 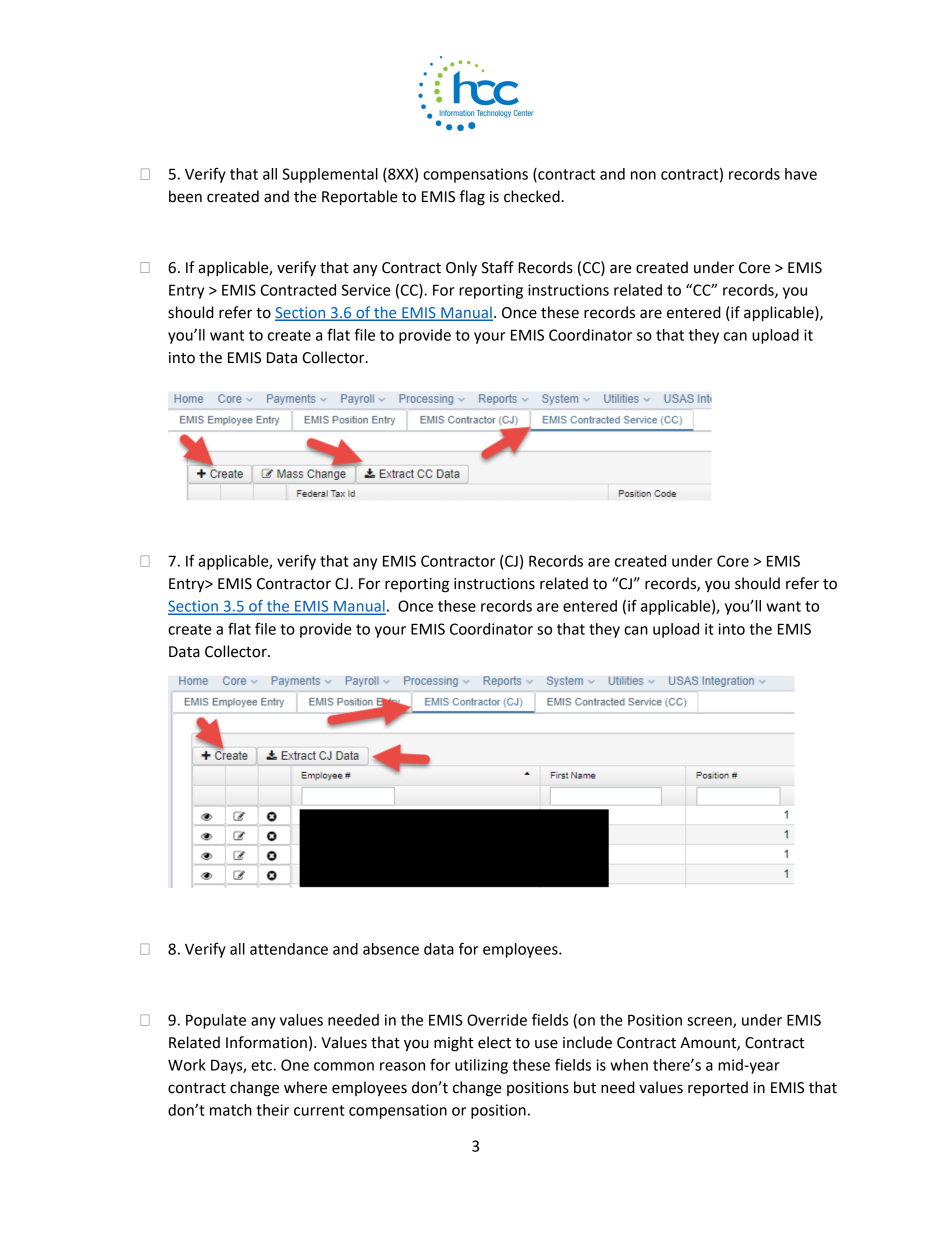 What do you see at coordinates (497, 1020) in the screenshot?
I see `Override` at bounding box center [497, 1020].
